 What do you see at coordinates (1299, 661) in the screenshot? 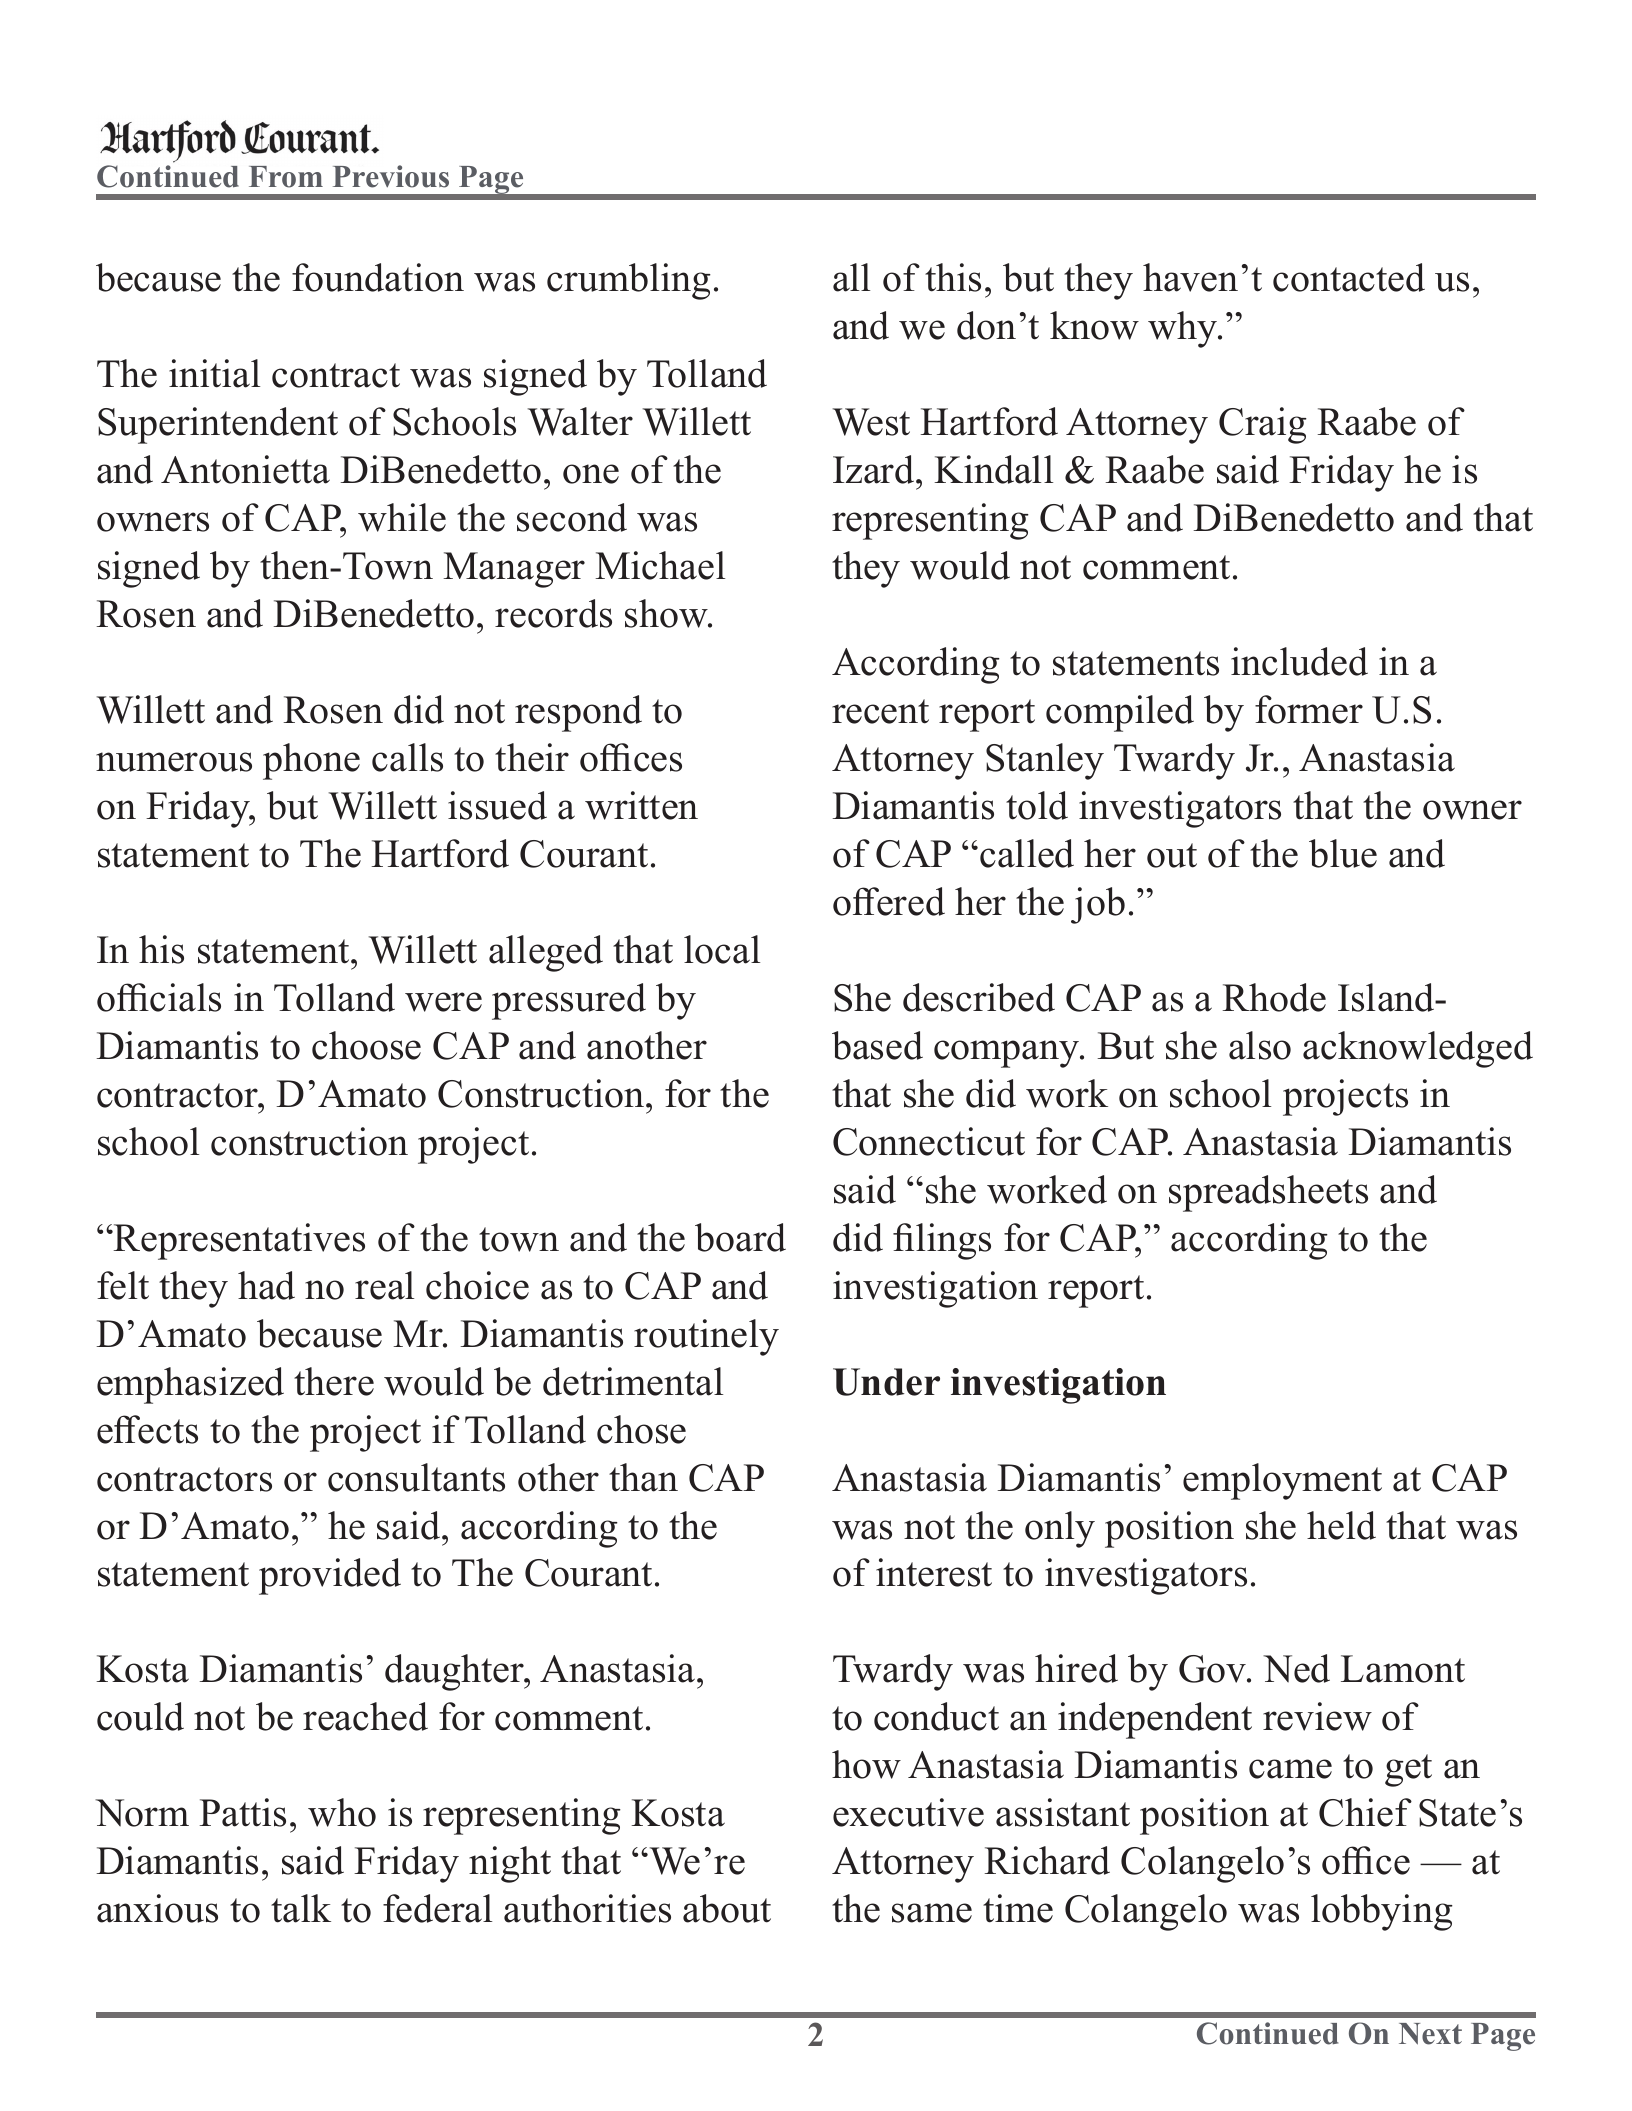
I see `included` at bounding box center [1299, 661].
